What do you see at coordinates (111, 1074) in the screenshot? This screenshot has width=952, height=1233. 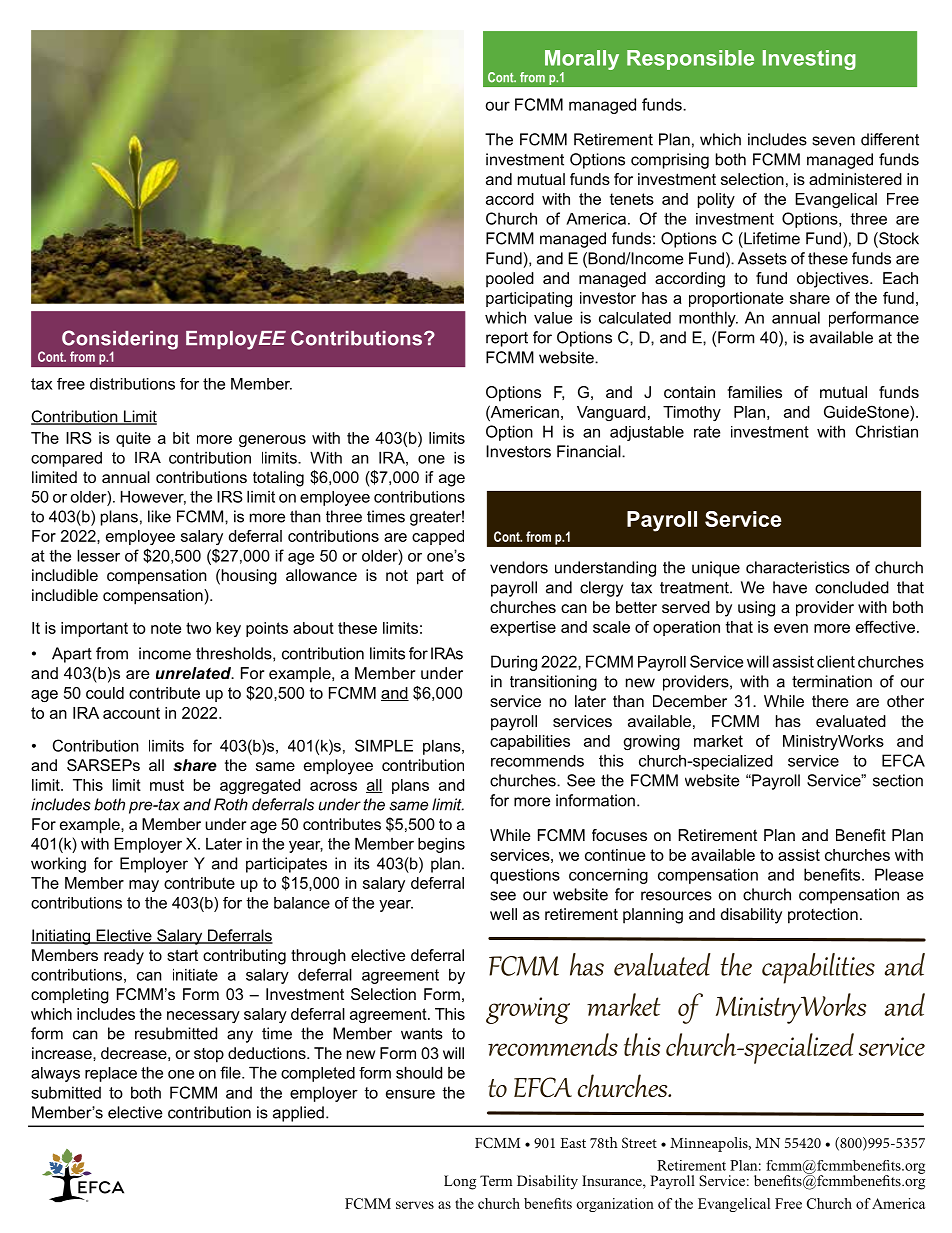 I see `replace` at bounding box center [111, 1074].
